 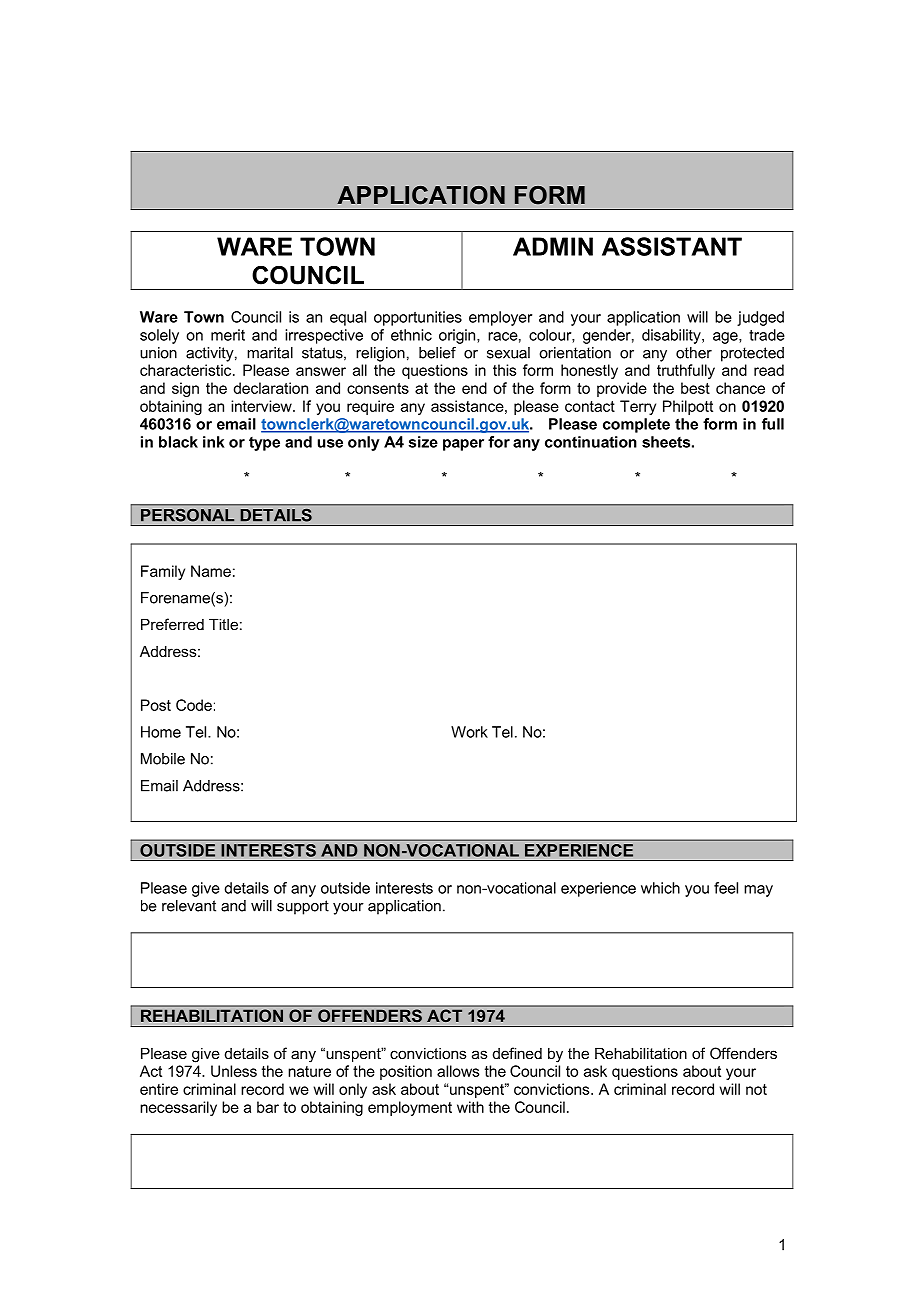 What do you see at coordinates (228, 335) in the page?
I see `merit` at bounding box center [228, 335].
